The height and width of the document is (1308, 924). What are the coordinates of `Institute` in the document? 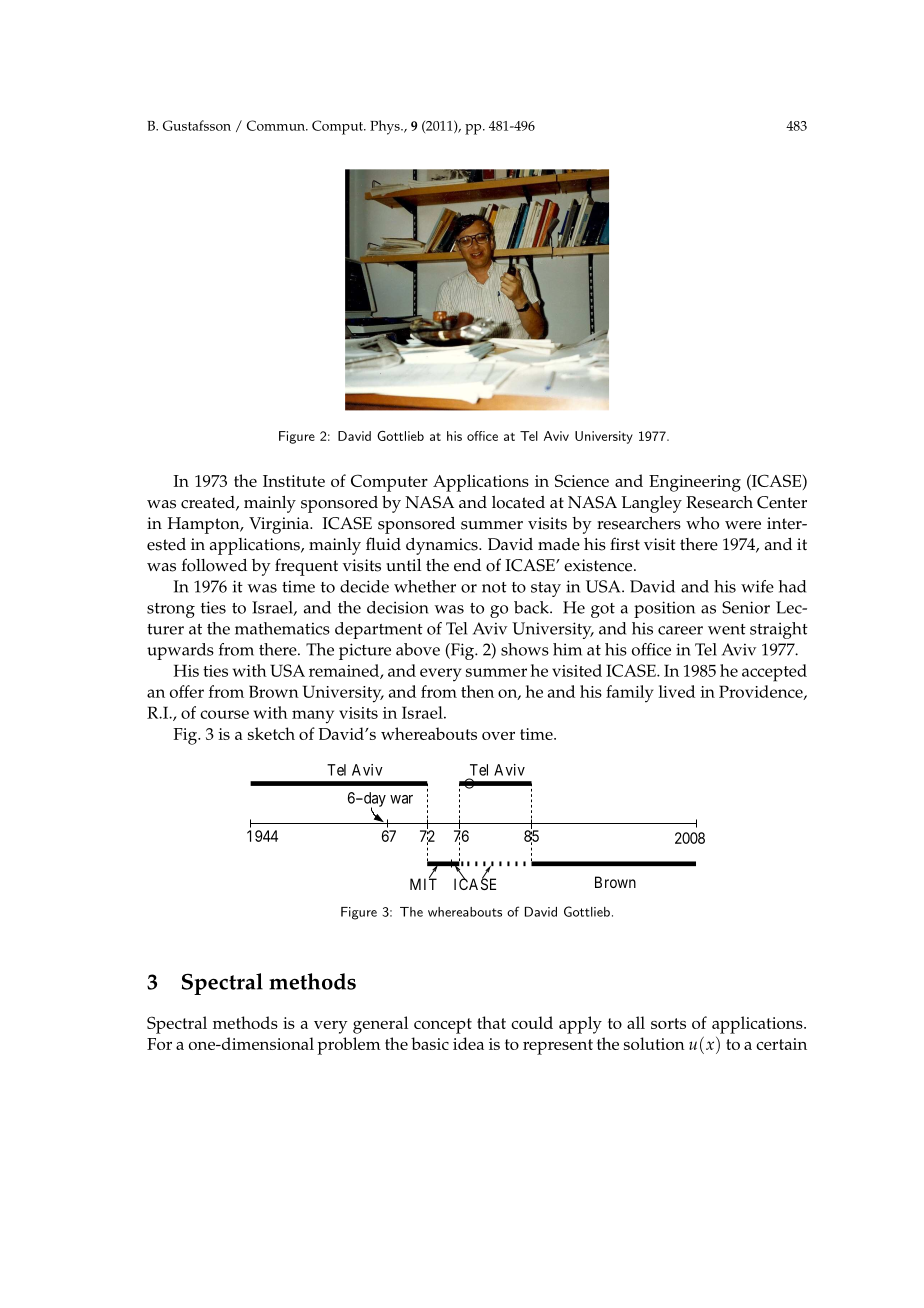 It's located at (294, 481).
